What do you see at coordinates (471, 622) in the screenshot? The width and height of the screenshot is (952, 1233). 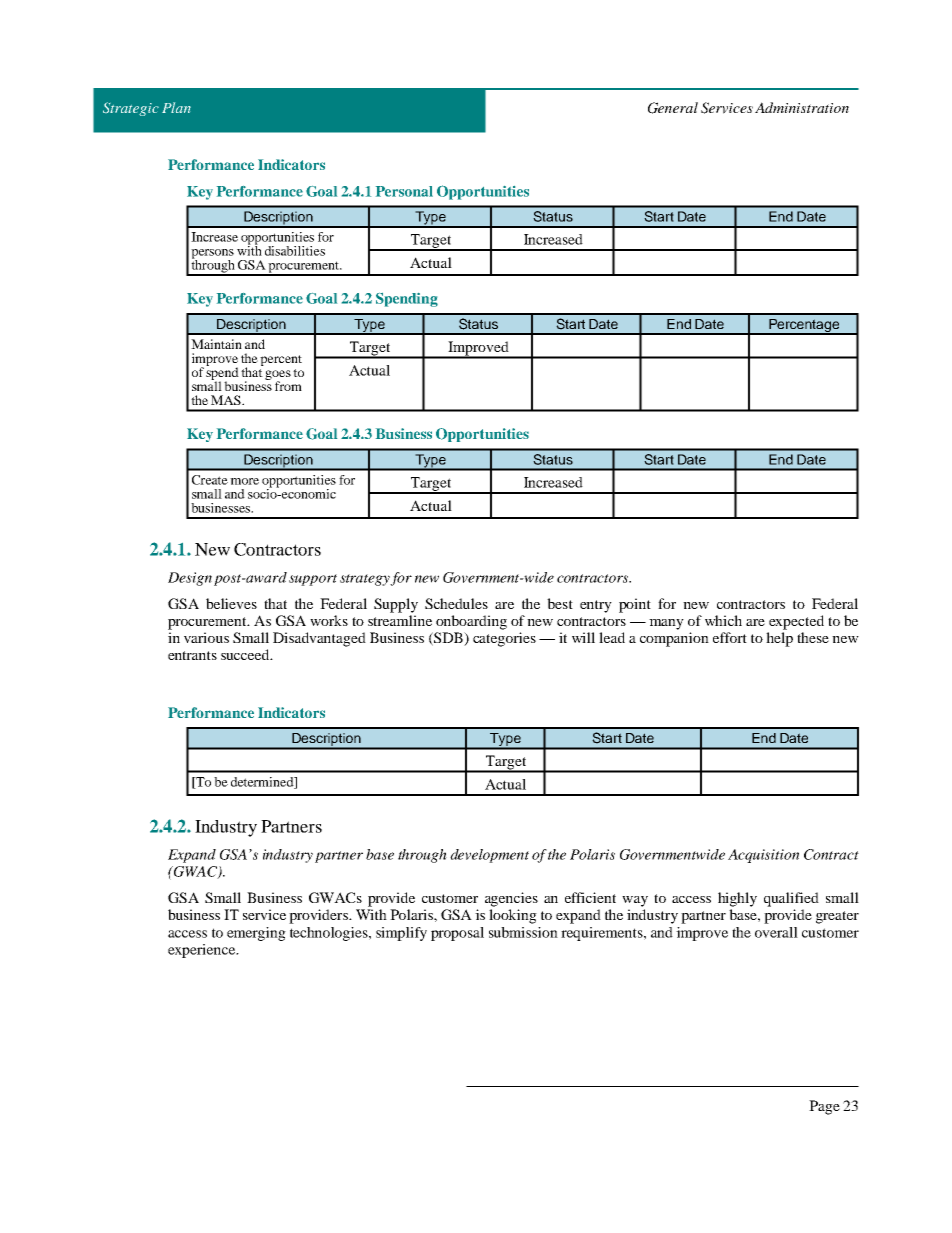 I see `onboarding` at bounding box center [471, 622].
